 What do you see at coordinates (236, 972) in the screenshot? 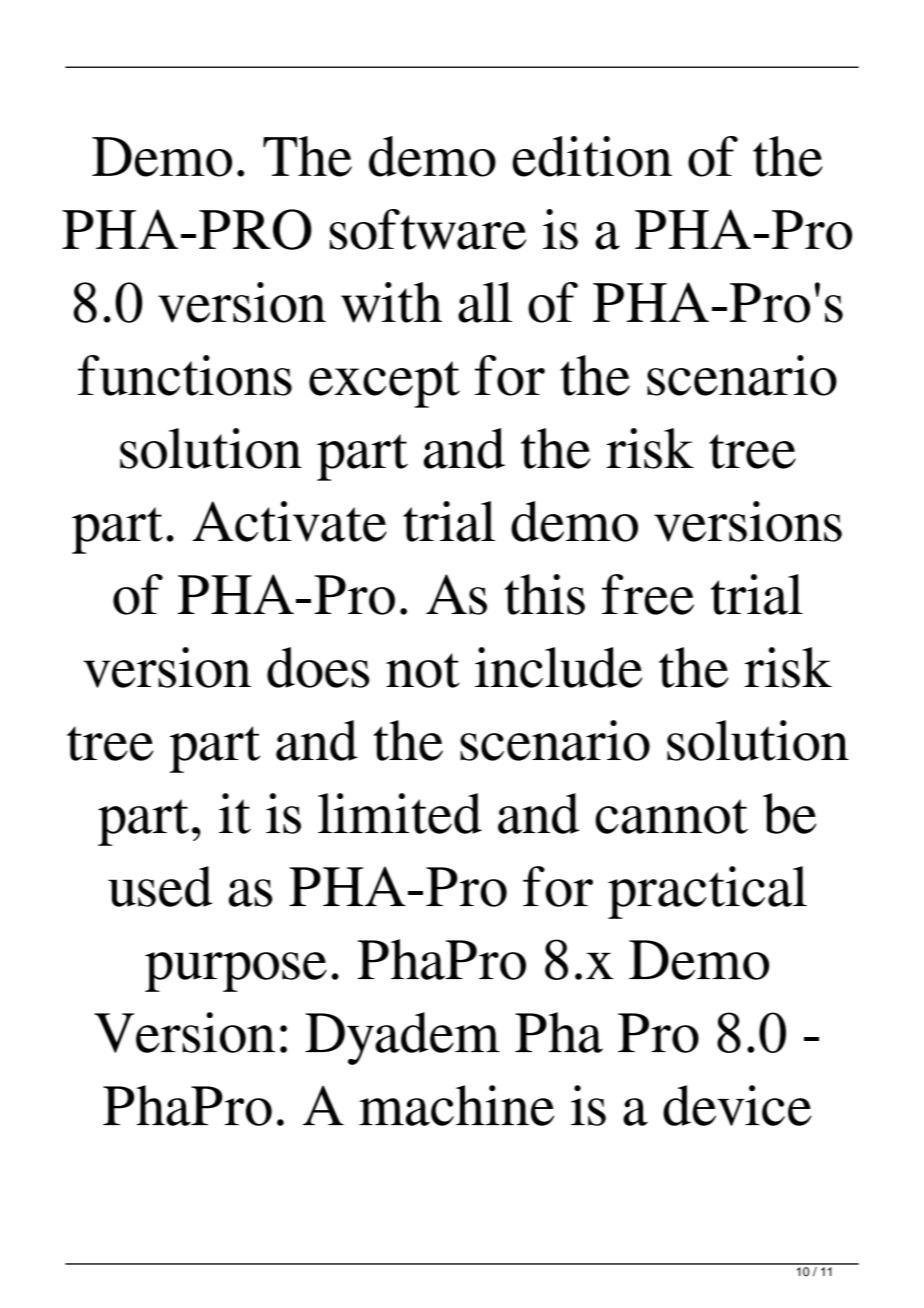
I see `purpose` at bounding box center [236, 972].
